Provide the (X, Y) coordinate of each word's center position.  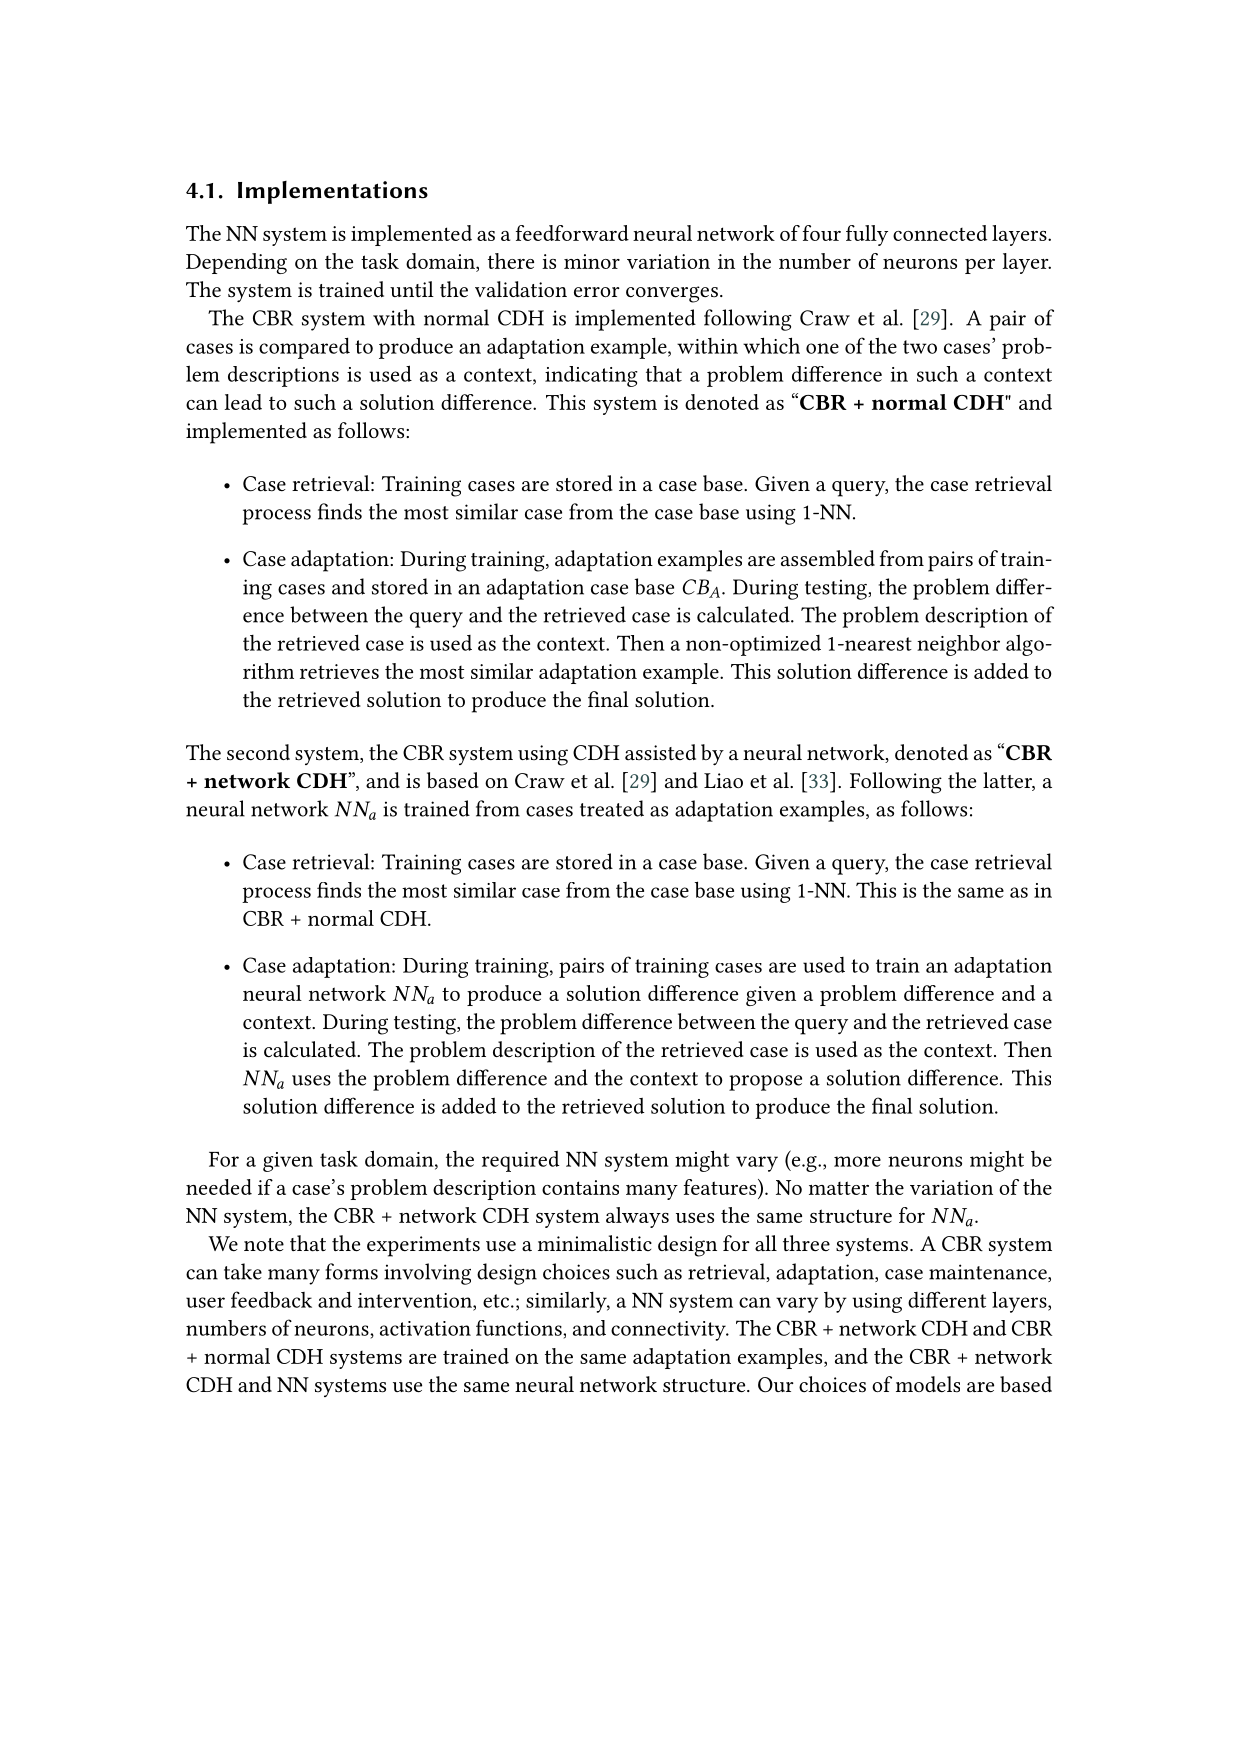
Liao (723, 781)
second (258, 752)
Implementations (333, 192)
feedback (271, 1299)
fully (867, 235)
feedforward (572, 233)
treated (612, 808)
